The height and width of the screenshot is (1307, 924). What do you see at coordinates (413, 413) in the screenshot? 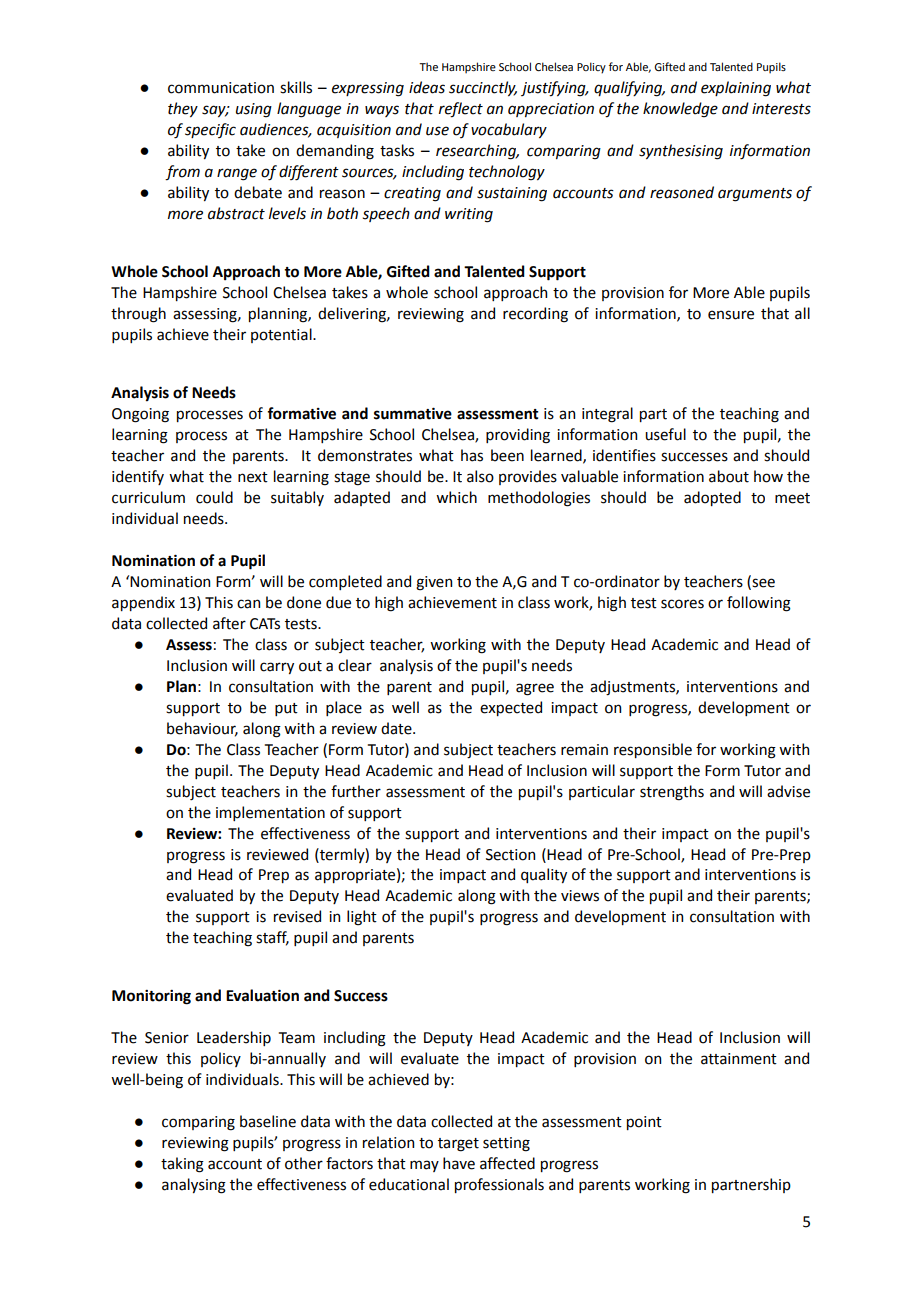
I see `summative` at bounding box center [413, 413].
